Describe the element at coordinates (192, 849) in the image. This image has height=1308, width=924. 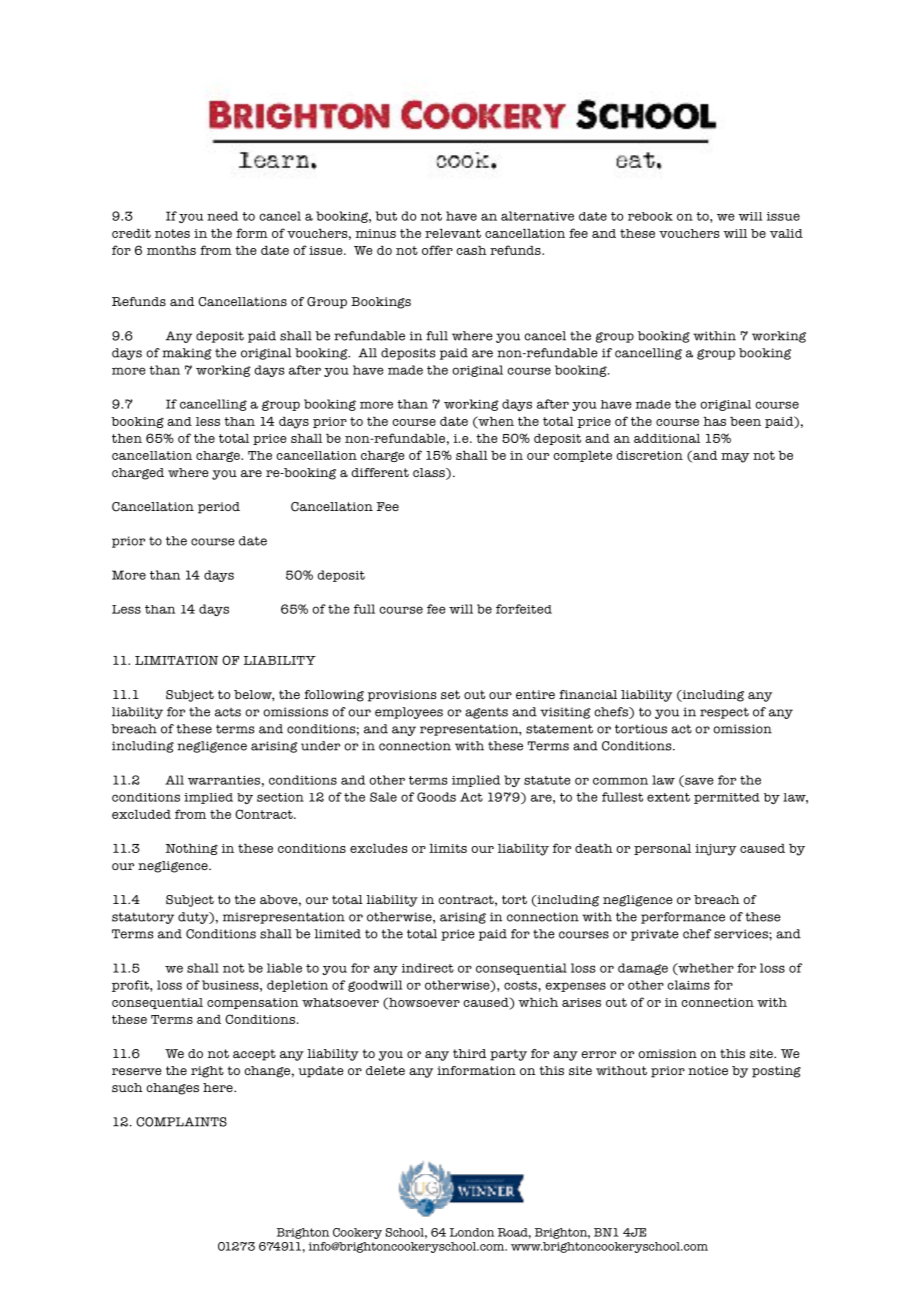
I see `Nothing` at that location.
